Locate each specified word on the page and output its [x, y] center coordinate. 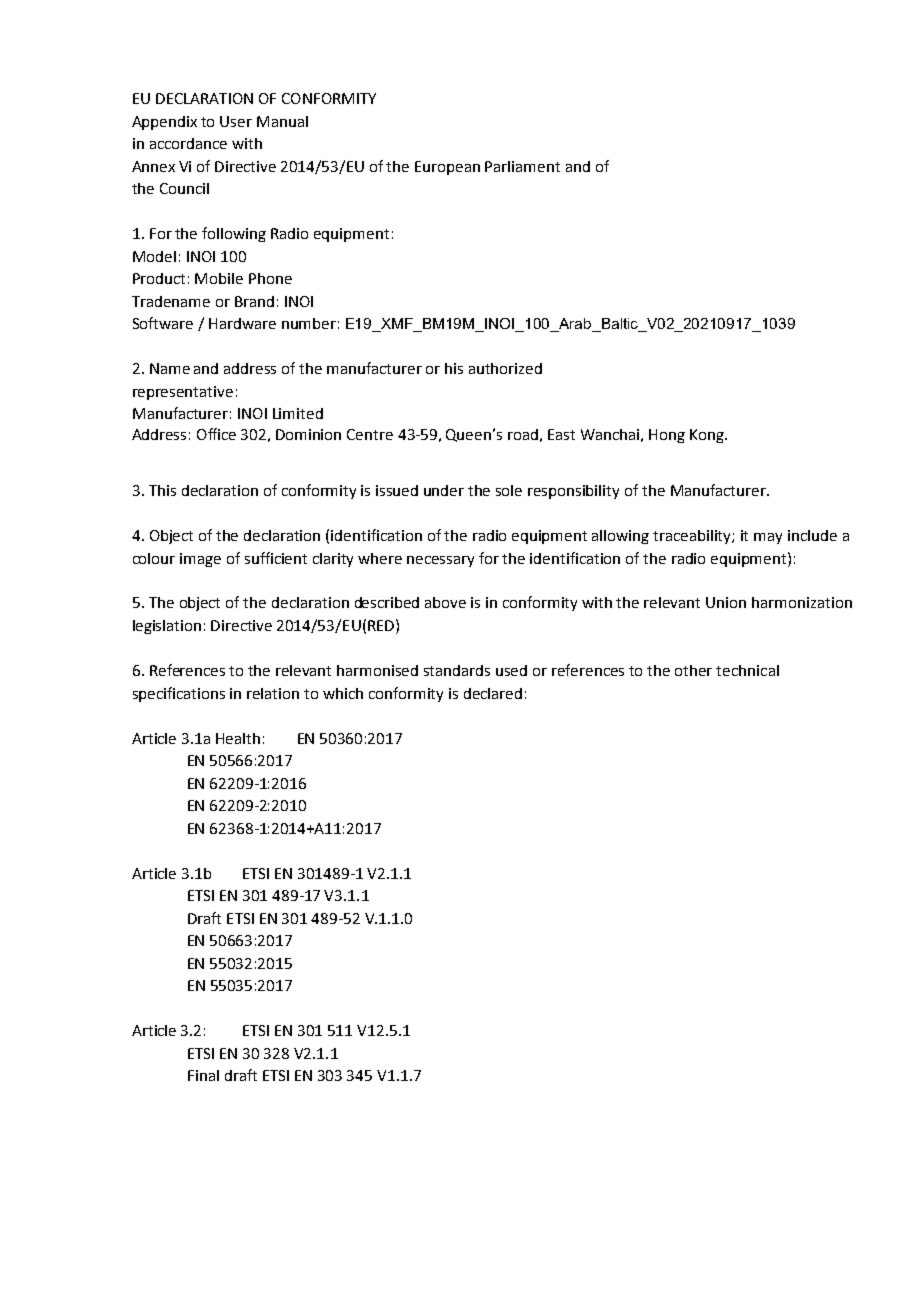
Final [203, 1075]
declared [493, 693]
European [447, 168]
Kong [708, 436]
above [445, 602]
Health [238, 738]
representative [183, 393]
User [236, 121]
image [200, 560]
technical [747, 670]
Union [726, 602]
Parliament [522, 166]
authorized [505, 368]
